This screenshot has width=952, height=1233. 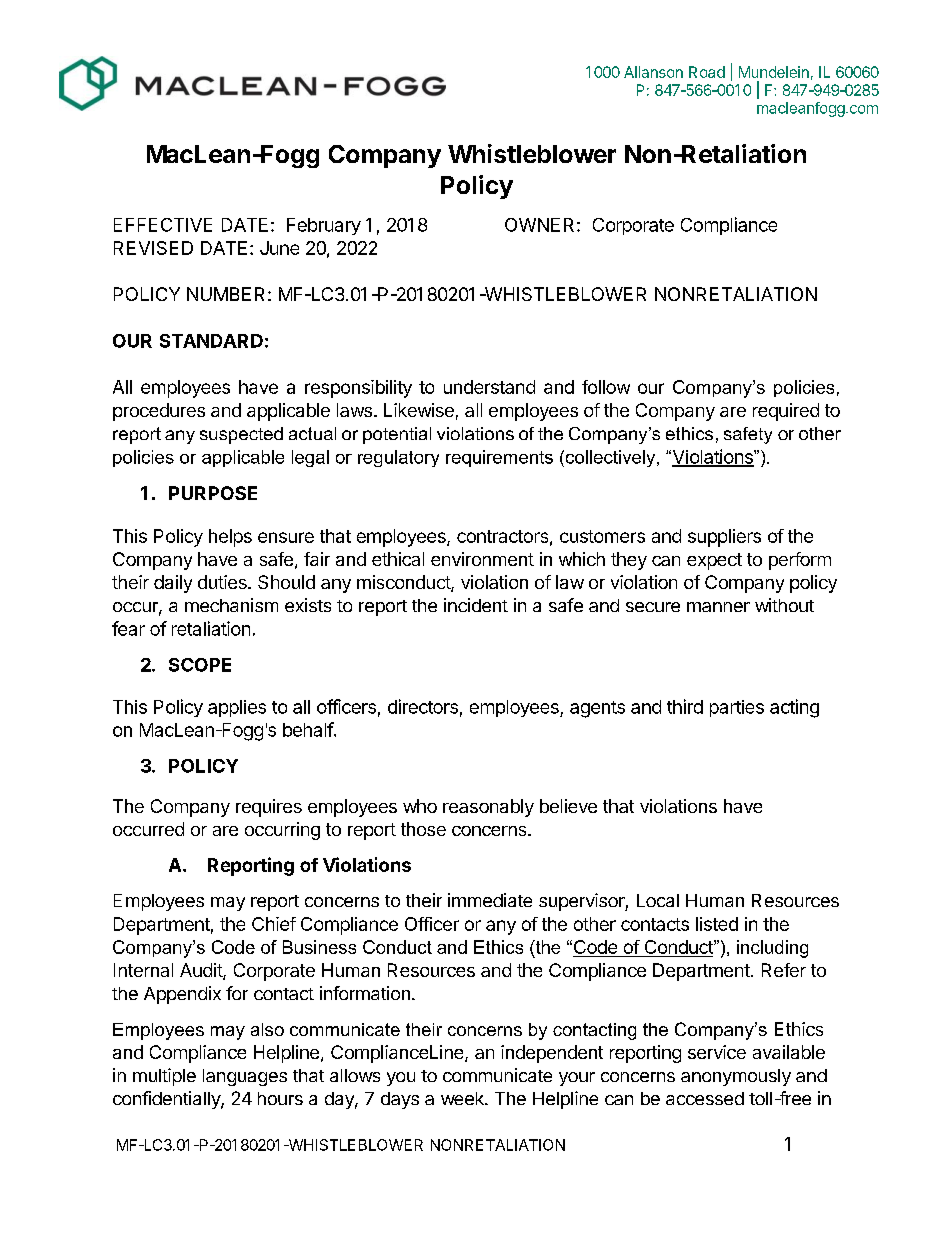 I want to click on languages, so click(x=245, y=1077).
